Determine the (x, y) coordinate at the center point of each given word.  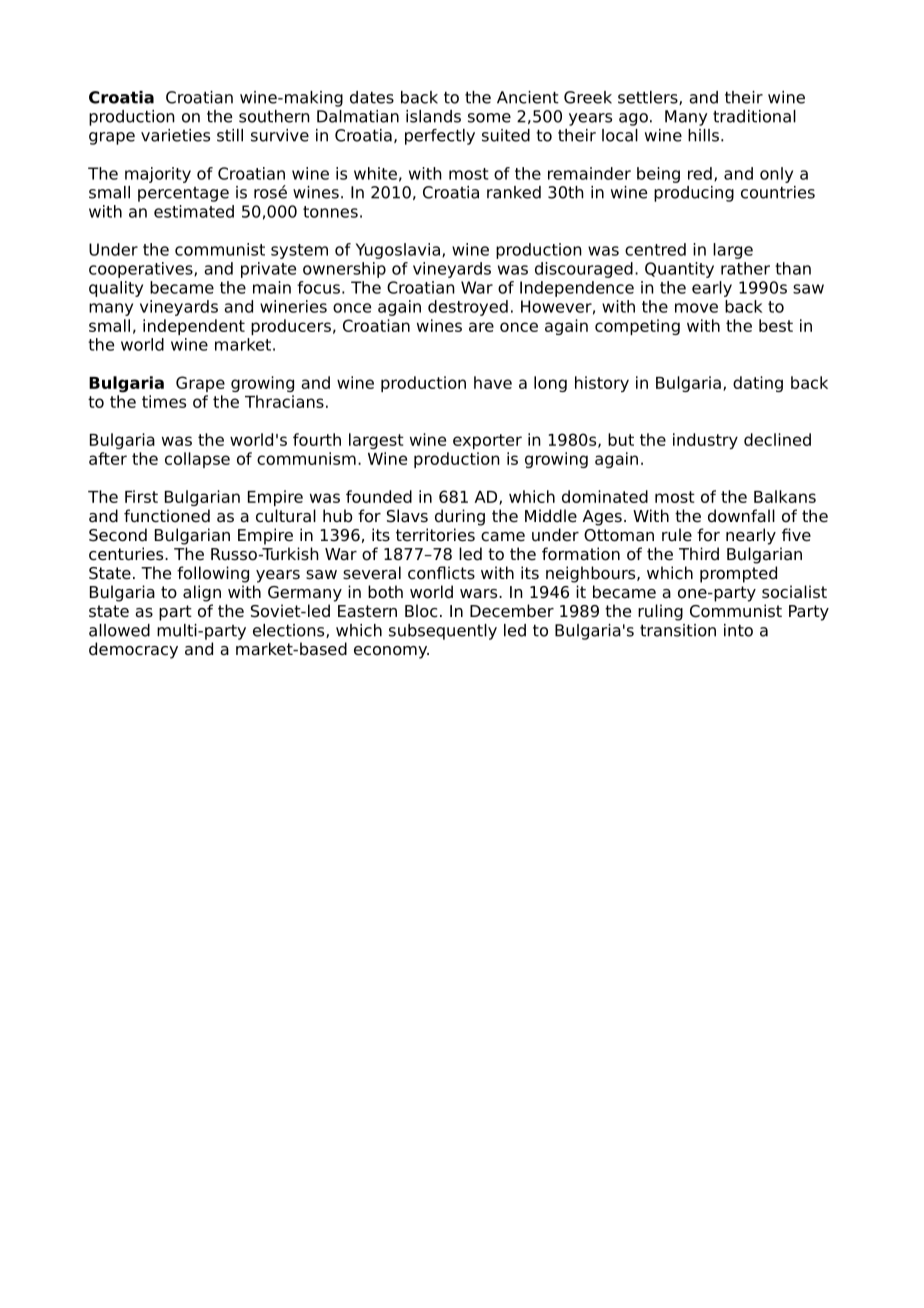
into (738, 630)
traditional (754, 116)
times (164, 401)
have (493, 382)
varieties (175, 135)
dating (758, 384)
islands (433, 116)
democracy (133, 650)
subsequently (443, 632)
